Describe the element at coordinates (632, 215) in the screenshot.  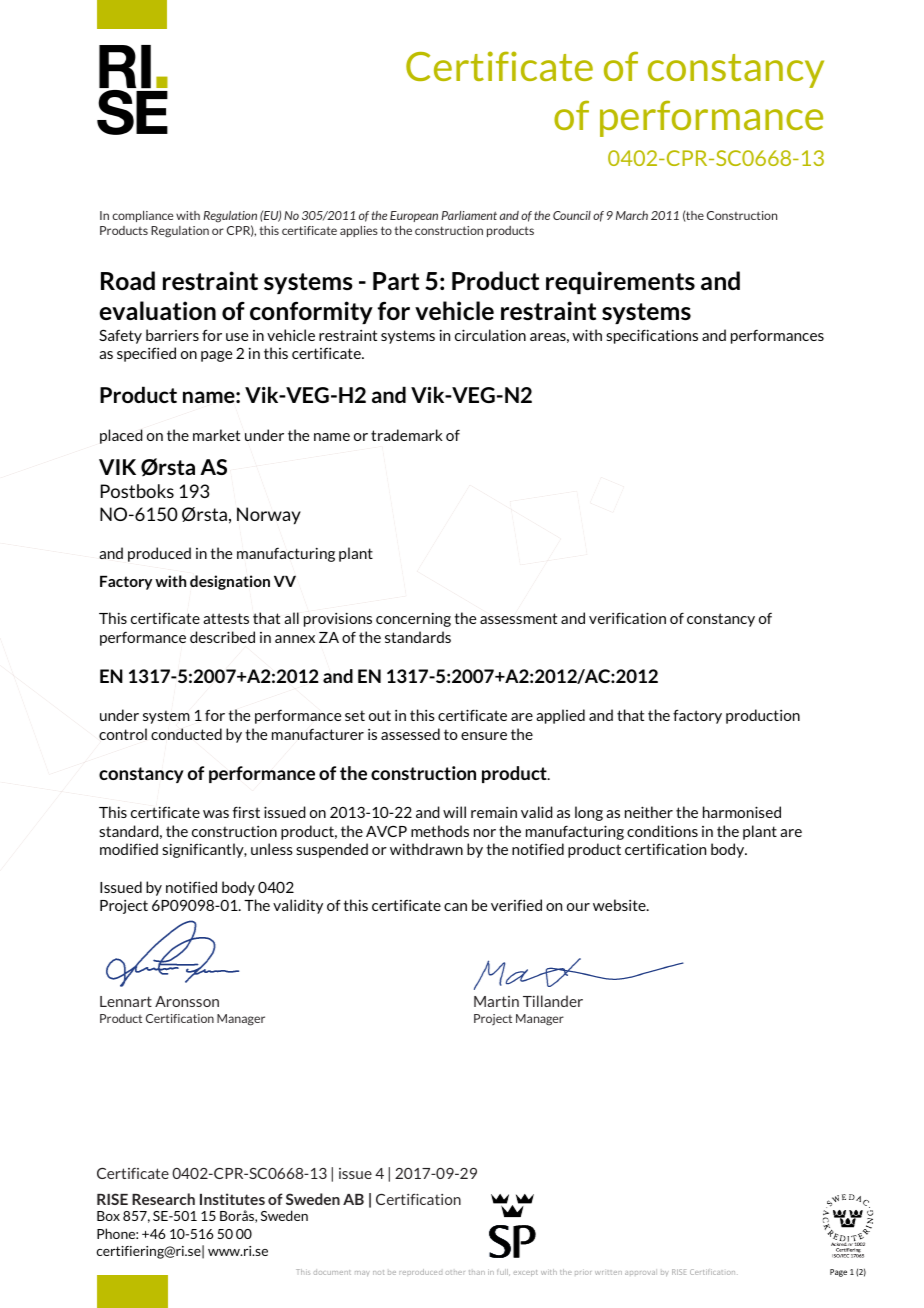
I see `March` at that location.
